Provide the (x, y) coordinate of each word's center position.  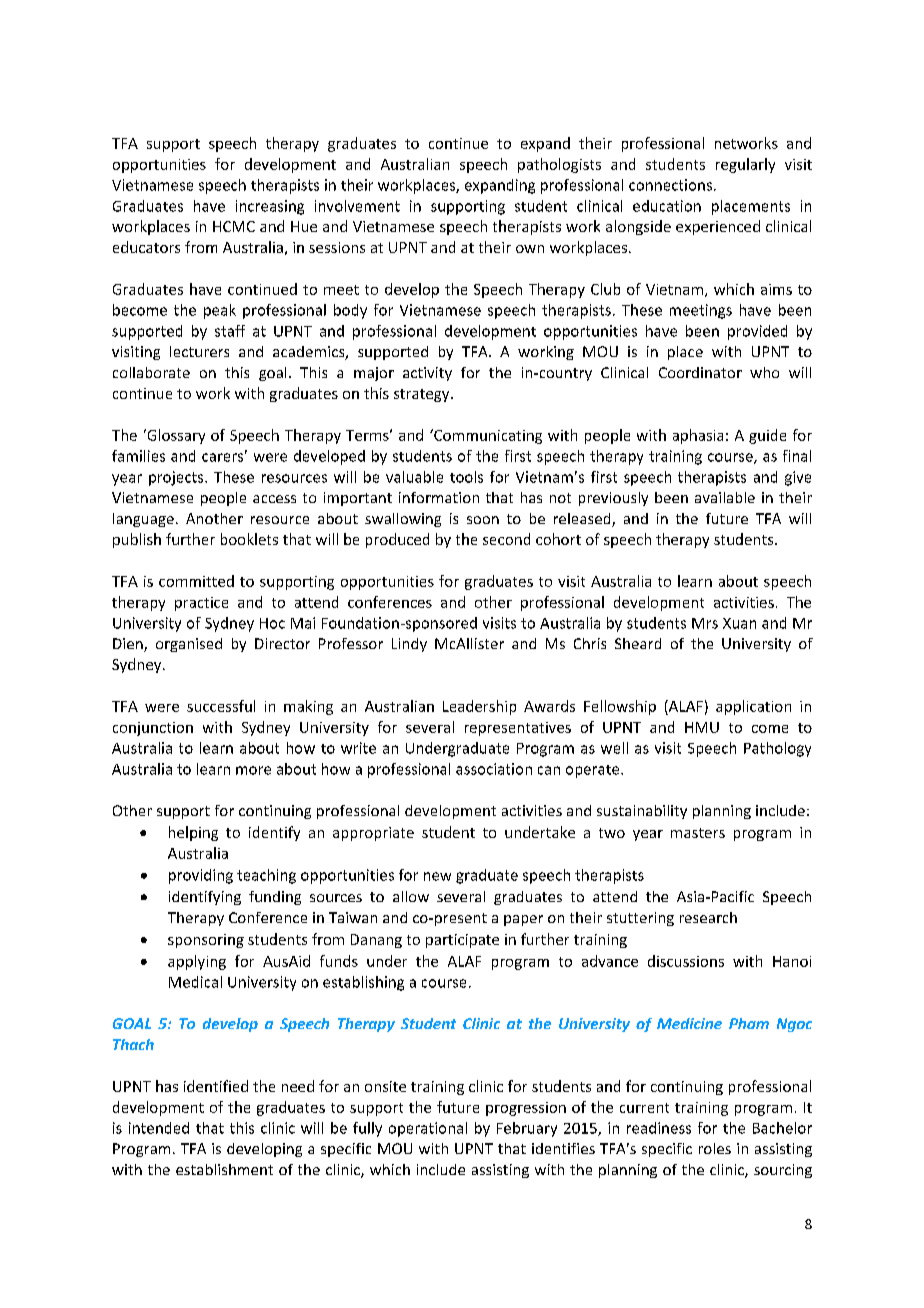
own (530, 249)
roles (715, 1148)
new (437, 876)
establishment (224, 1169)
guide (767, 436)
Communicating (487, 436)
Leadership (479, 707)
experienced (718, 227)
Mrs (705, 623)
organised (189, 645)
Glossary (175, 436)
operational (428, 1129)
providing (201, 876)
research (708, 917)
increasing (270, 207)
